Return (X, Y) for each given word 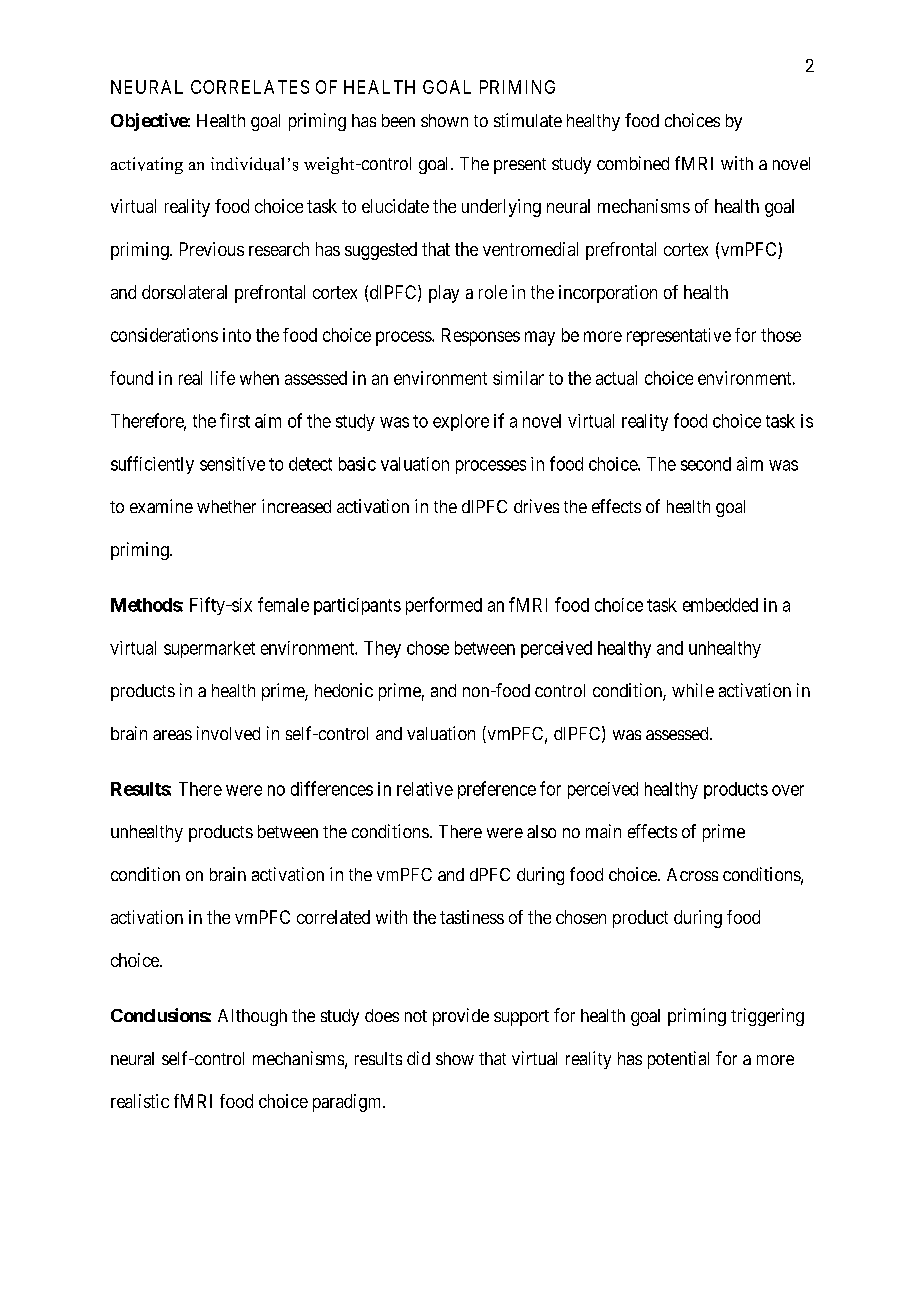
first (235, 420)
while (693, 690)
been (398, 120)
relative (425, 789)
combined (633, 163)
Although (252, 1017)
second (706, 464)
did (418, 1058)
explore (461, 422)
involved (228, 733)
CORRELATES (250, 87)
